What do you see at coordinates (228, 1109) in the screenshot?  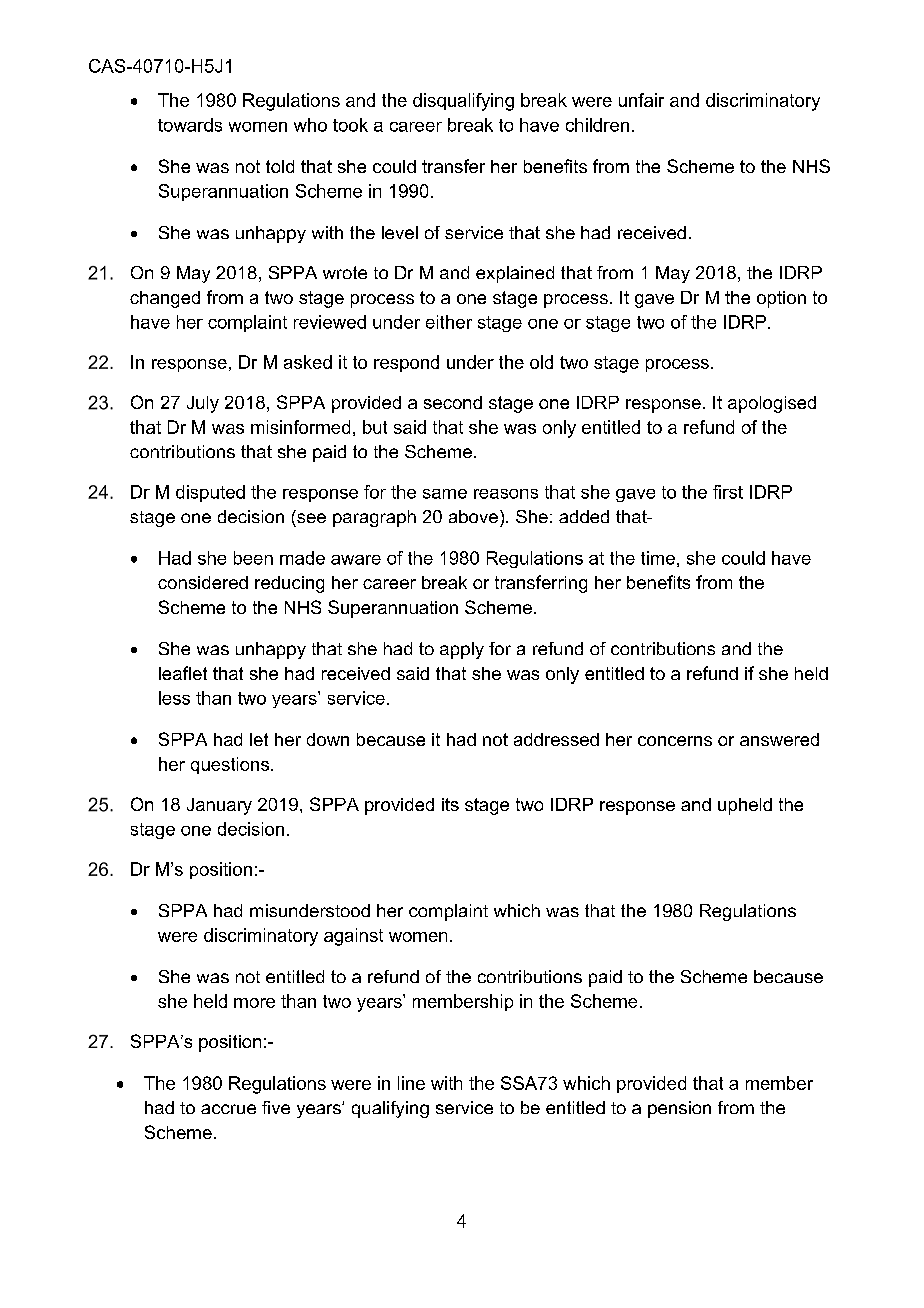 I see `accrue` at bounding box center [228, 1109].
